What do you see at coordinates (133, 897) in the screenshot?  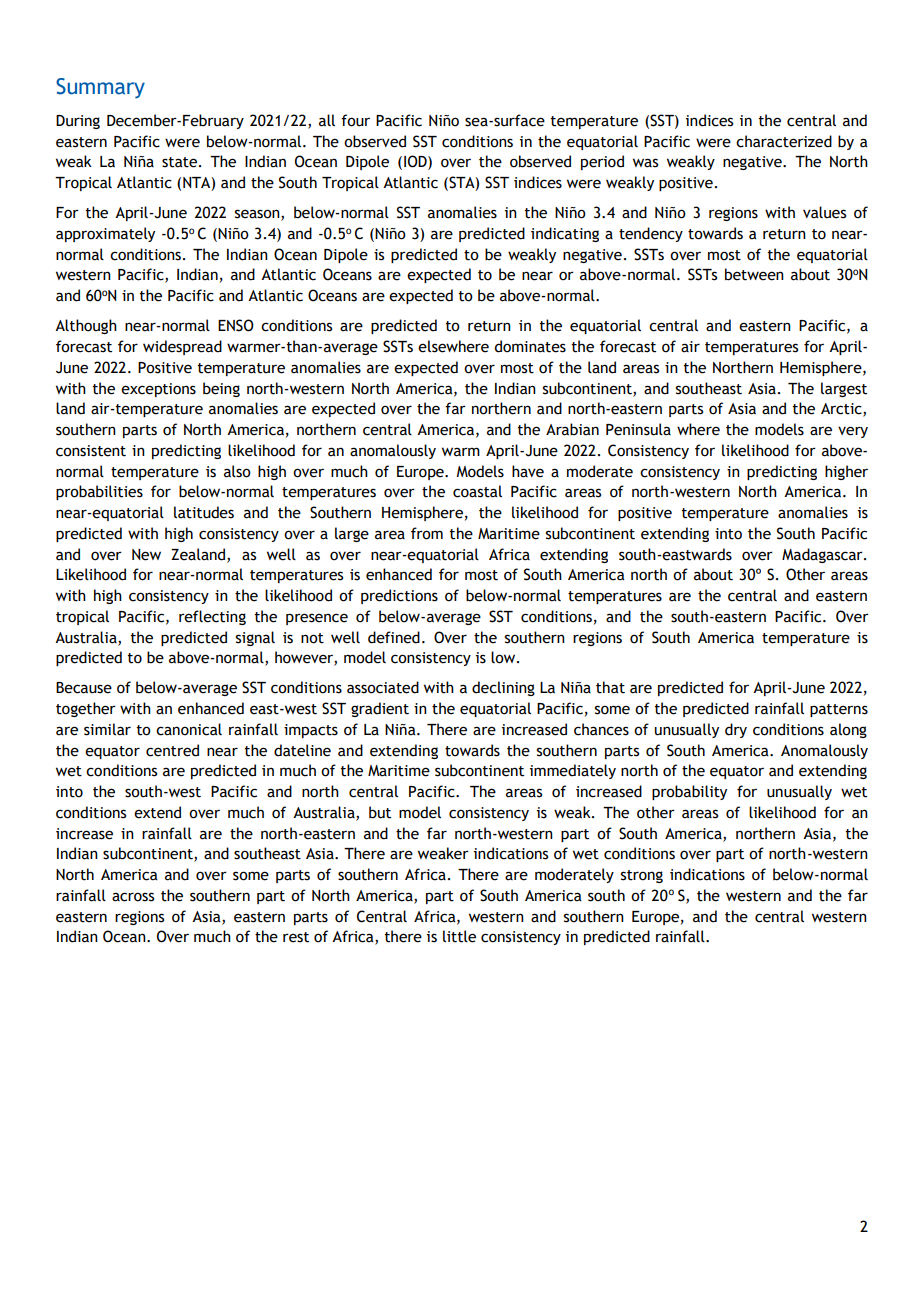 I see `across` at bounding box center [133, 897].
